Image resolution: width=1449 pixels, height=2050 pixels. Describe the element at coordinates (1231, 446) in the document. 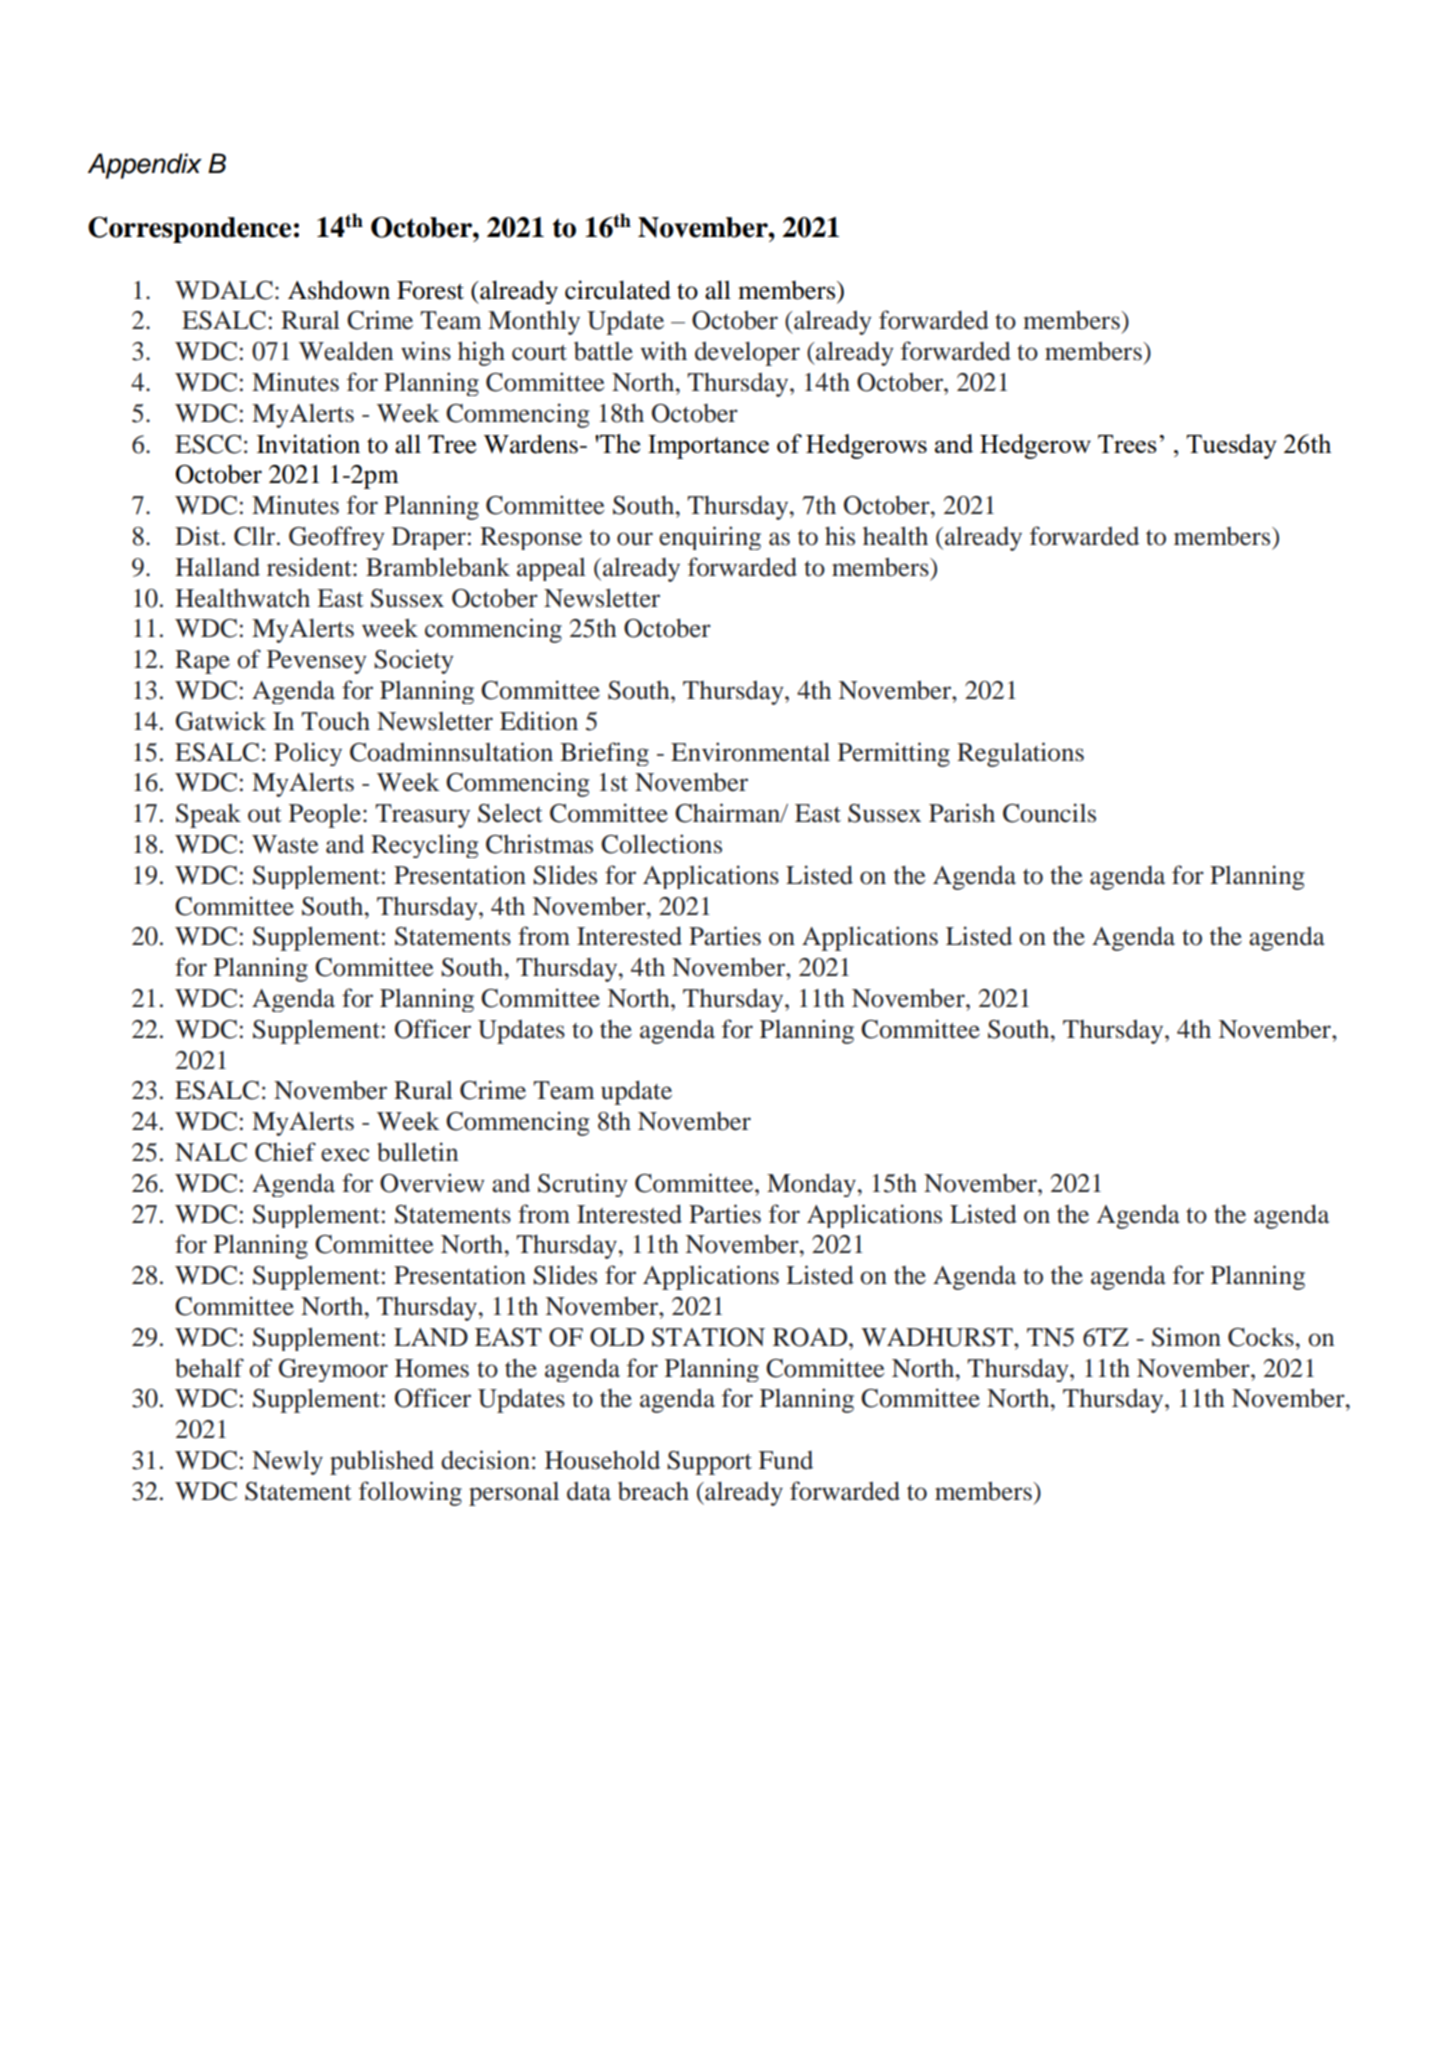

I see `Tuesday` at that location.
